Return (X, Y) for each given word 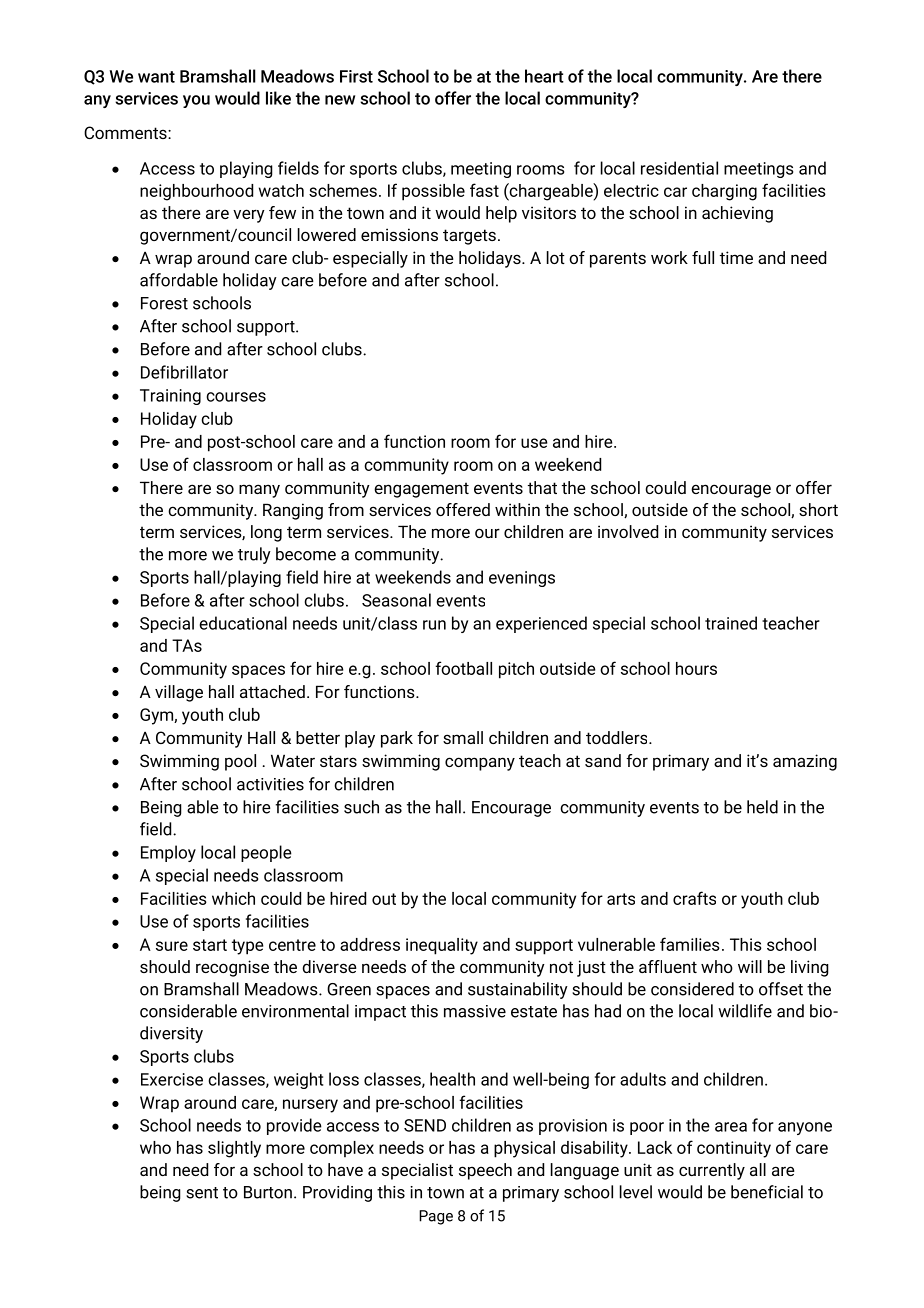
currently (712, 1171)
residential (679, 168)
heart (544, 76)
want (156, 77)
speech (485, 1171)
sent (202, 1193)
